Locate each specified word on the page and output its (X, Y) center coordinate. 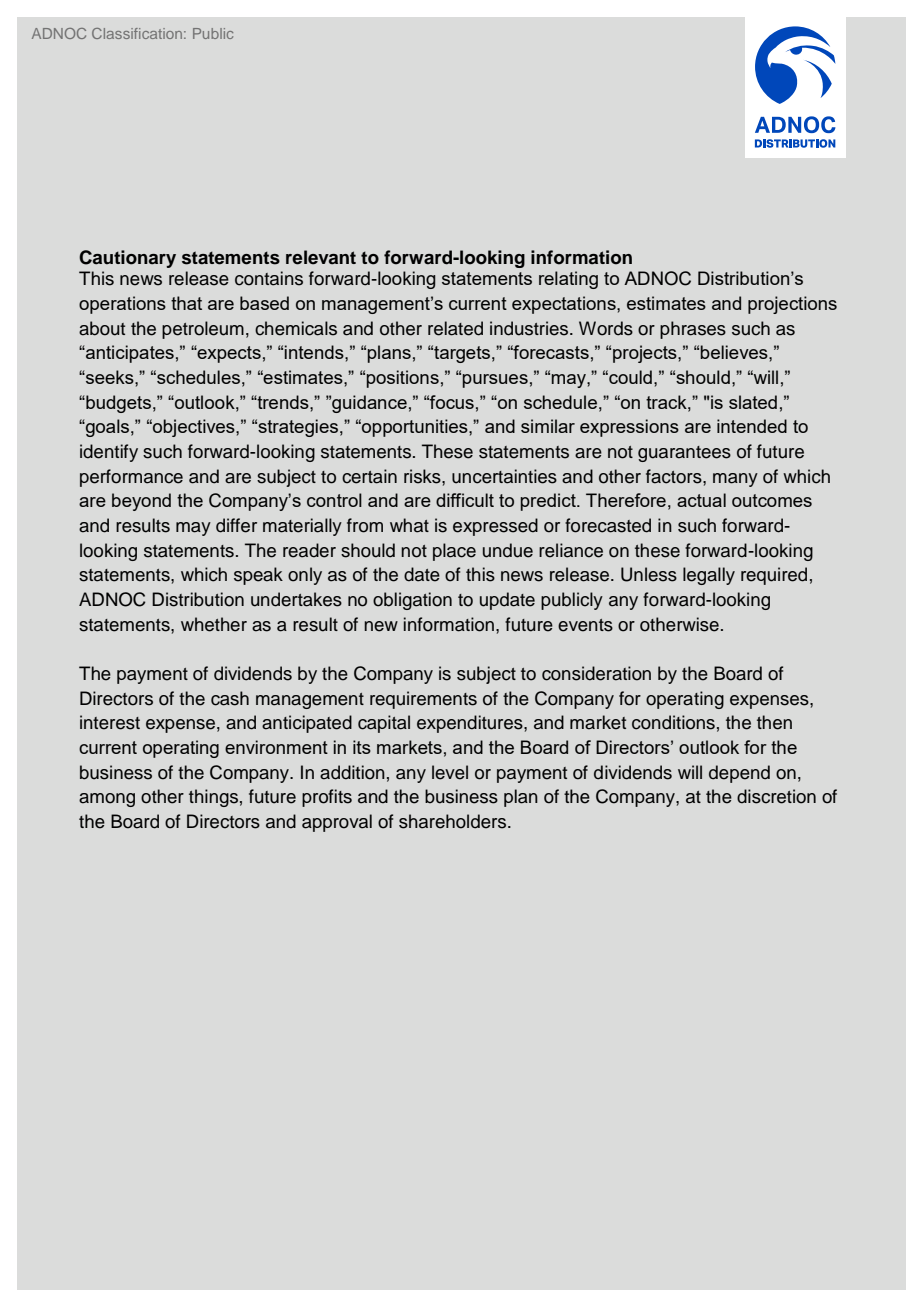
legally (709, 576)
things (213, 798)
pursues (495, 381)
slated (753, 402)
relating (568, 280)
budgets (117, 404)
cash (230, 698)
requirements (423, 700)
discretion (776, 796)
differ (236, 525)
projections (792, 305)
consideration (596, 673)
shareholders (452, 821)
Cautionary (127, 259)
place (454, 552)
